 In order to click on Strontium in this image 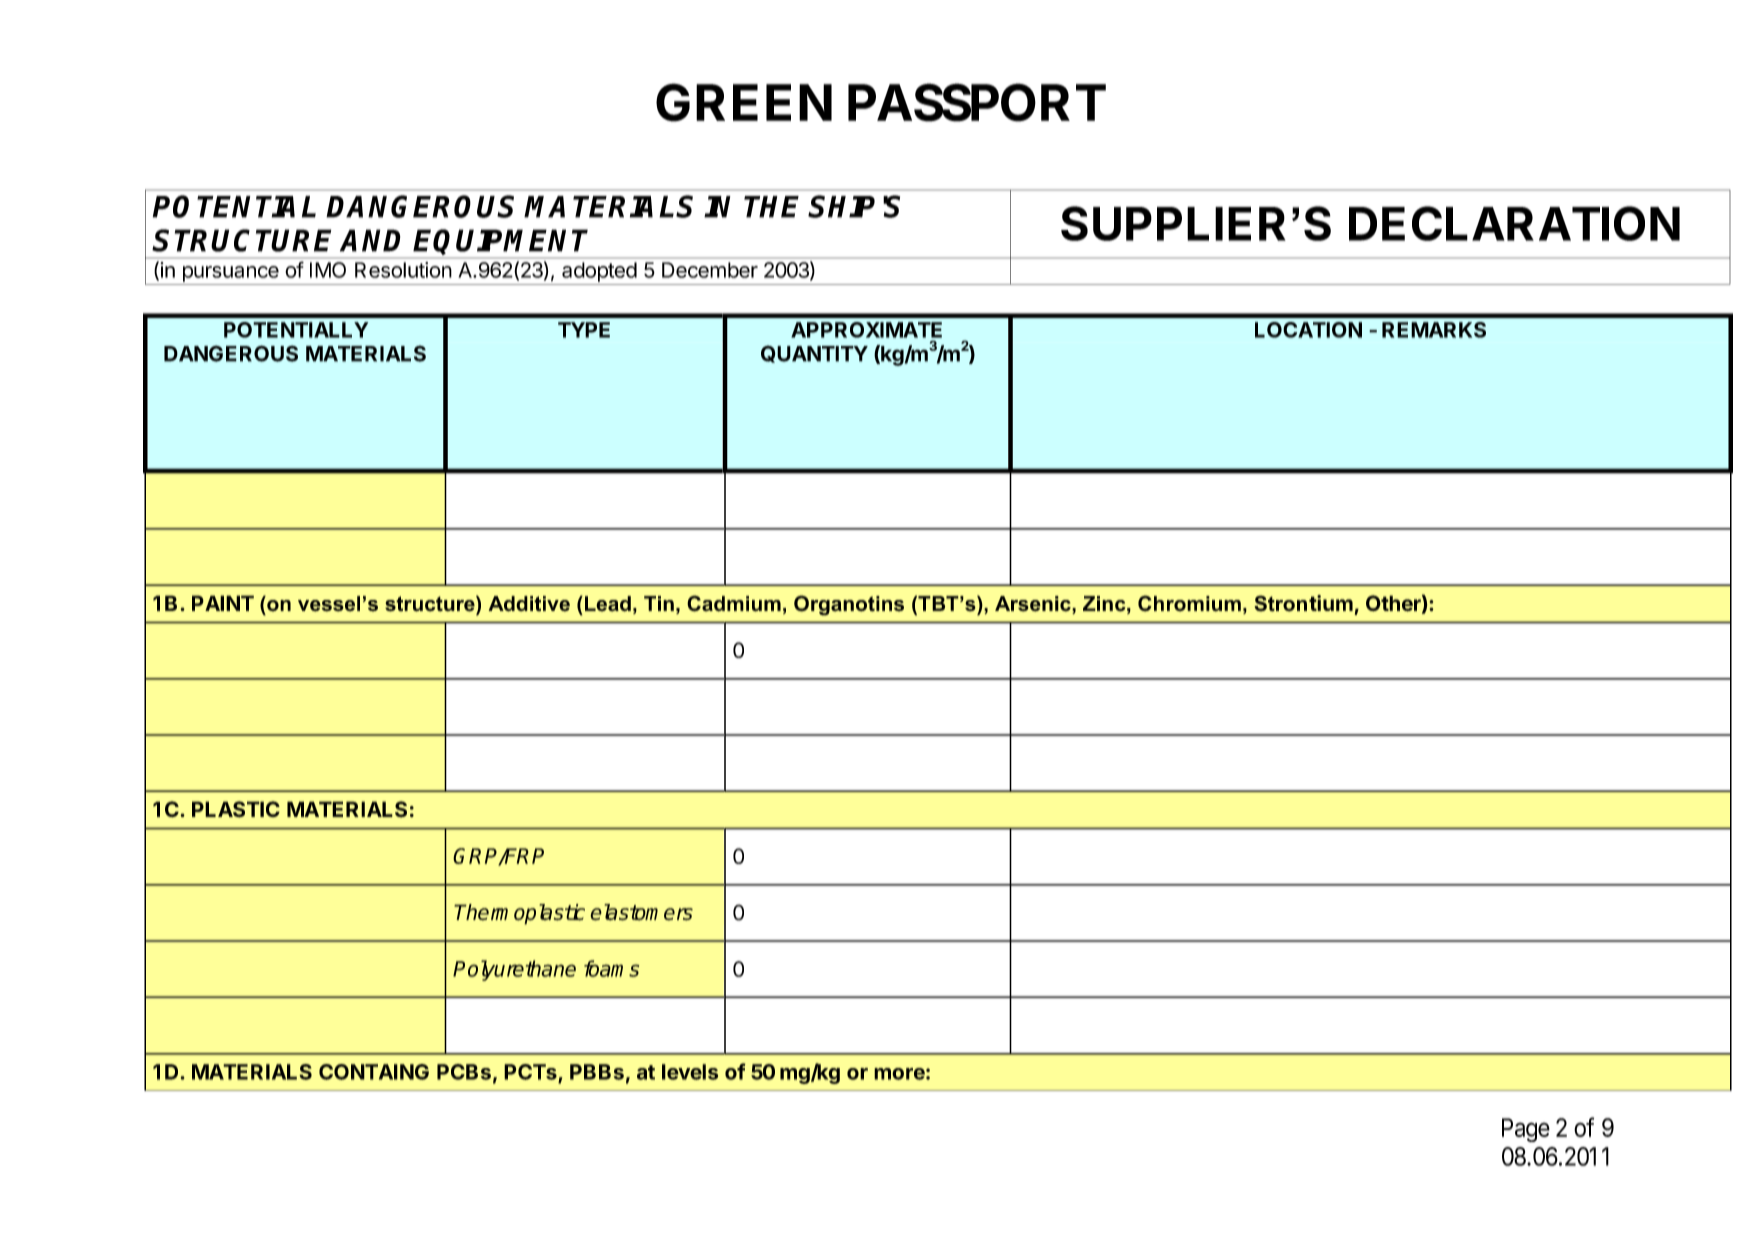, I will do `click(1303, 603)`.
